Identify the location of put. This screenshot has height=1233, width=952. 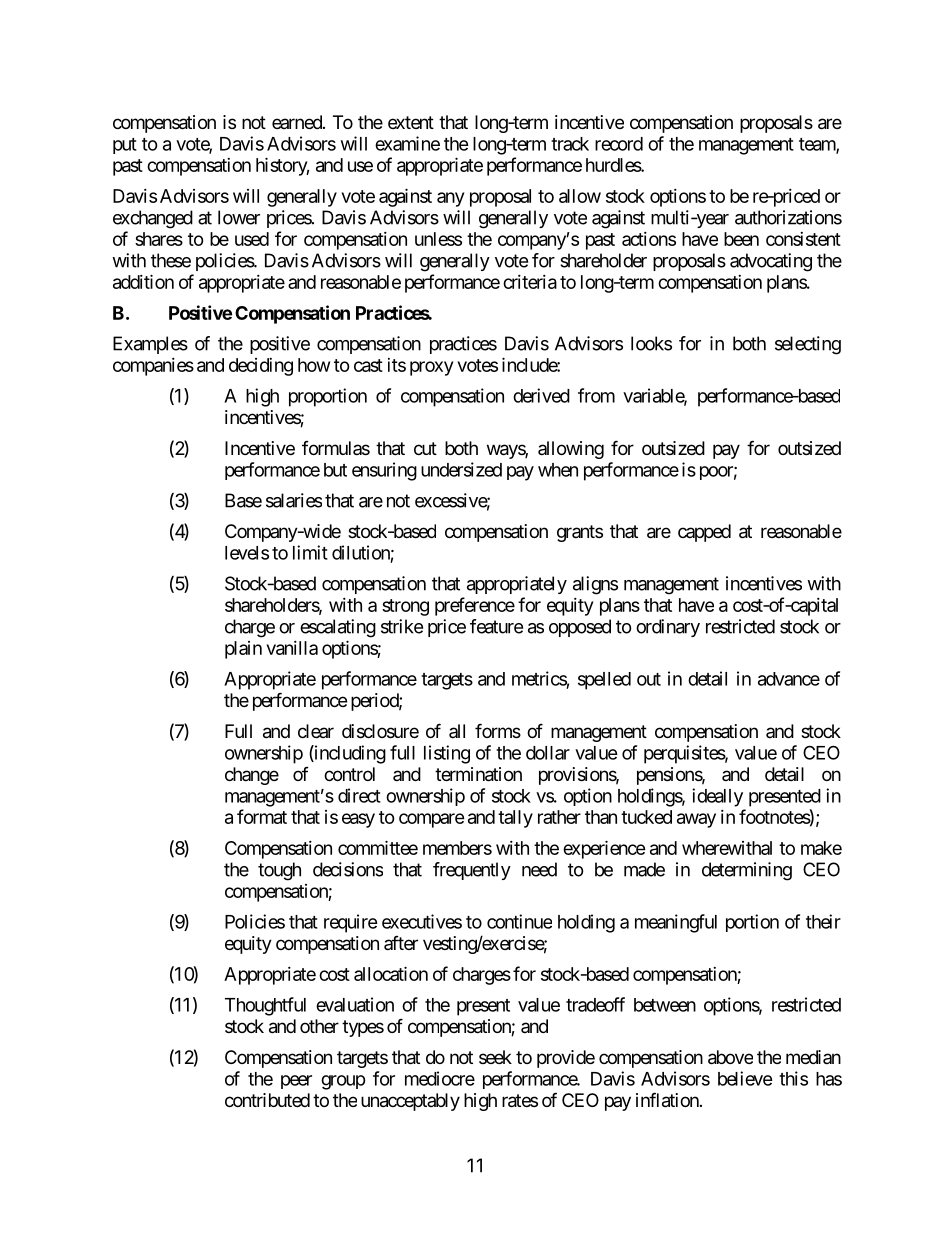
(125, 146).
